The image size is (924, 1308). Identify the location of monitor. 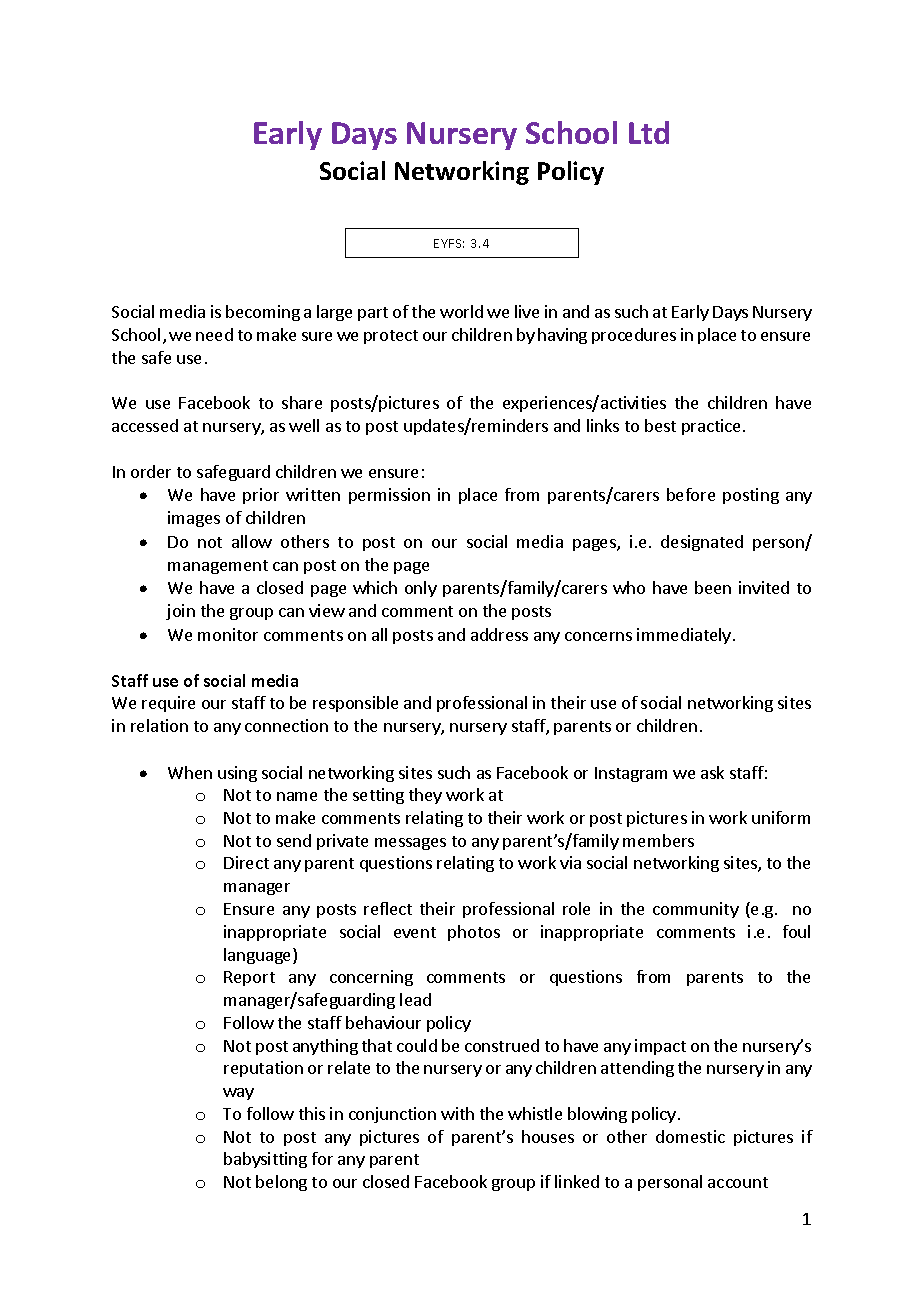
(228, 634).
